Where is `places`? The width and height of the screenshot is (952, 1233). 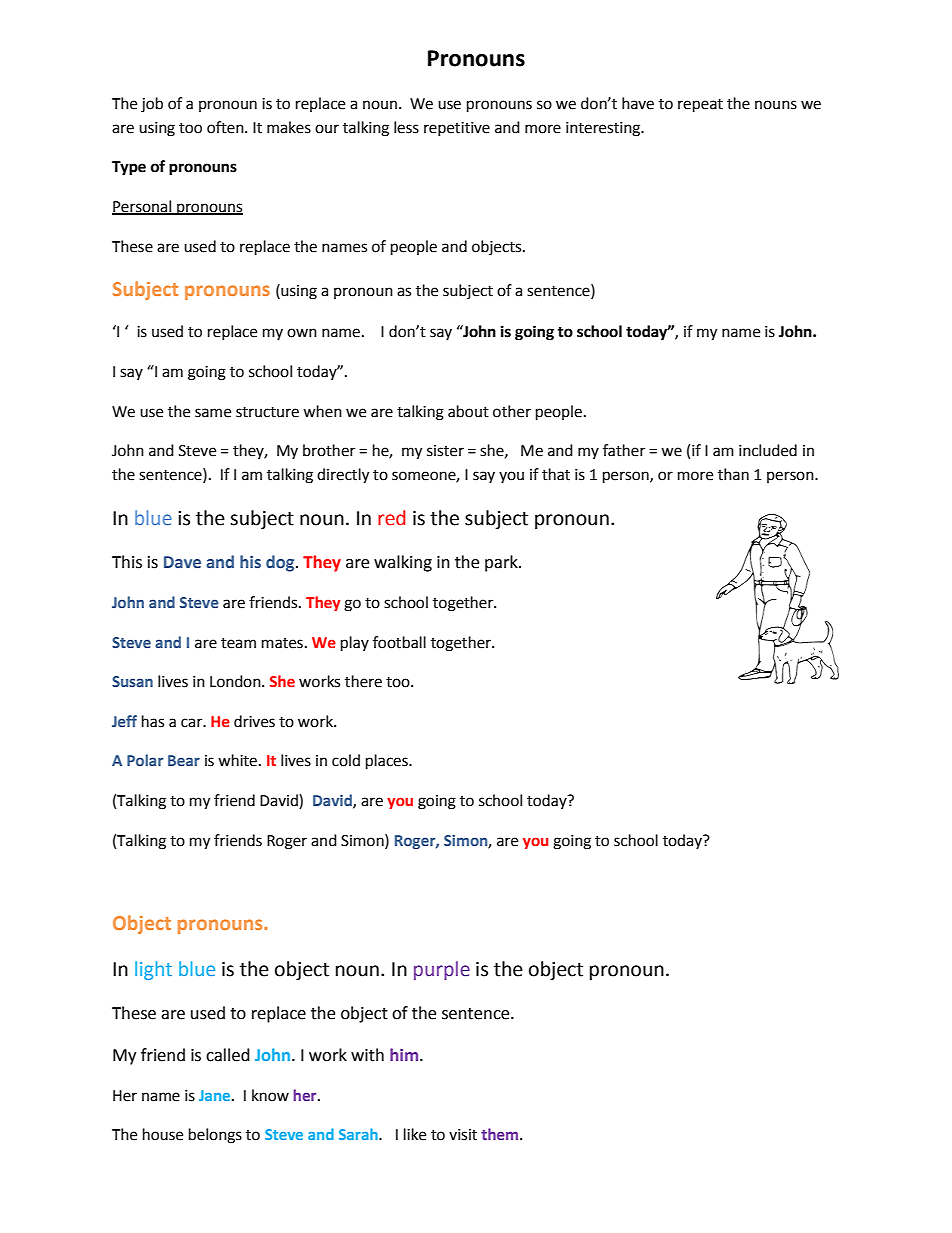
places is located at coordinates (388, 762).
